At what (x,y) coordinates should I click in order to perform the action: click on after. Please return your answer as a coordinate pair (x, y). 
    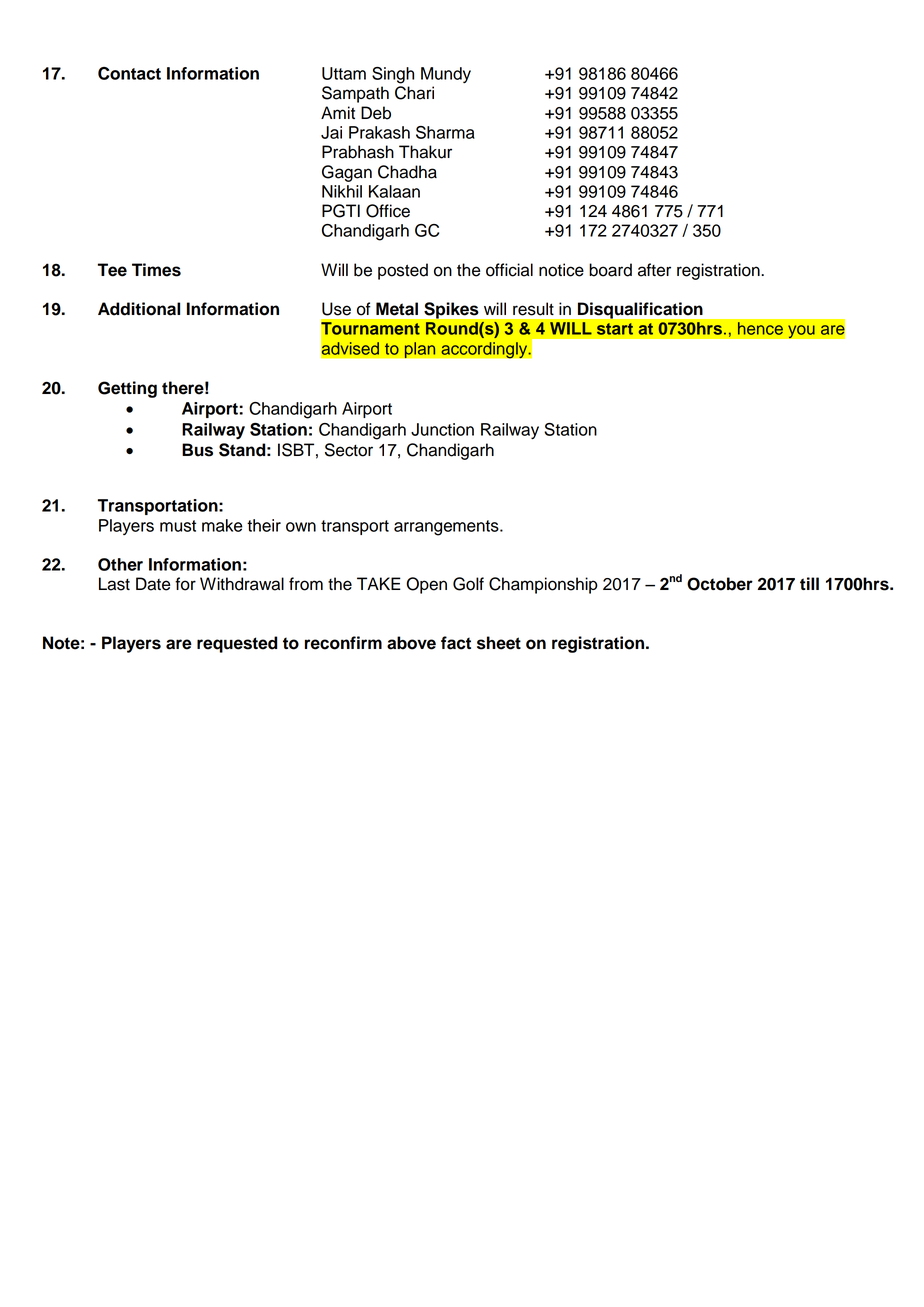
    Looking at the image, I should click on (654, 270).
